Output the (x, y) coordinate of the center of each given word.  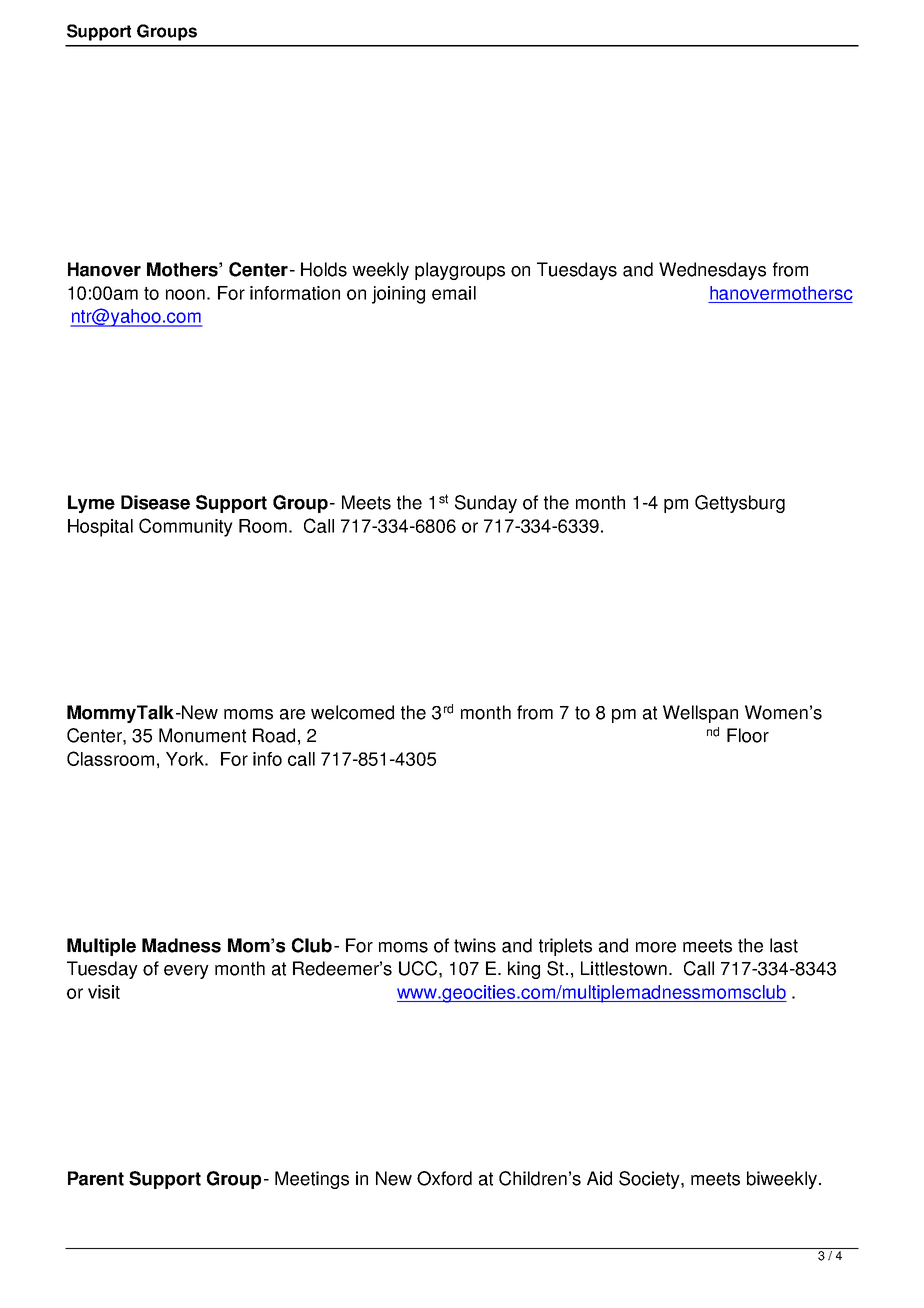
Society (650, 1180)
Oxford (444, 1178)
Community (186, 527)
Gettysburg (740, 504)
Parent (96, 1178)
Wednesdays (712, 271)
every (186, 972)
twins (475, 945)
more (656, 947)
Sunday (486, 504)
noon (185, 294)
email (454, 293)
